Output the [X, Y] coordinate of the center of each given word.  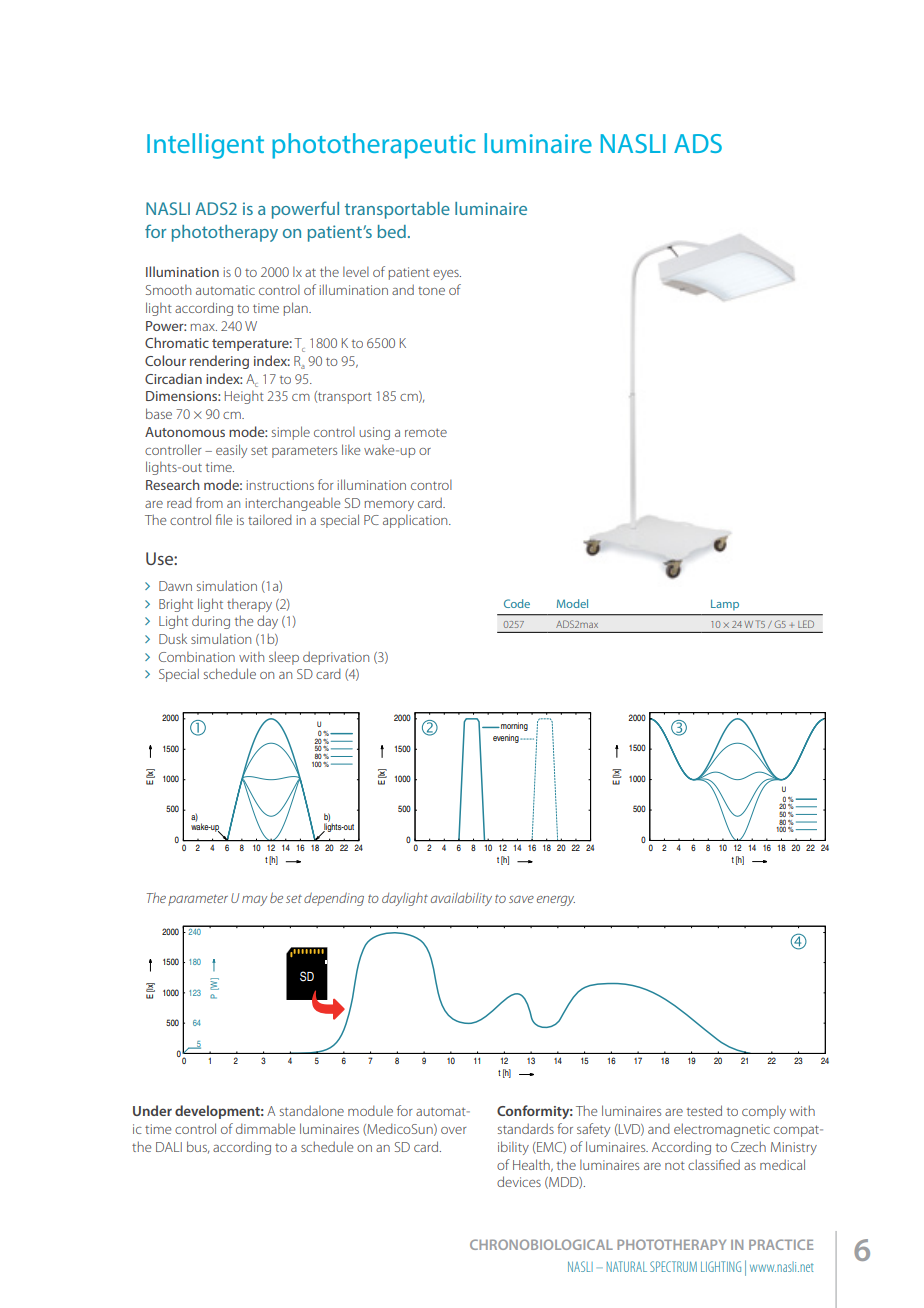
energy [556, 901]
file [224, 519]
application [416, 521]
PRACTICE [781, 1244]
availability [461, 899]
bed [392, 231]
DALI [169, 1147]
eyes [447, 275]
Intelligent [205, 146]
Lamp [725, 605]
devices [519, 1181]
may [254, 901]
